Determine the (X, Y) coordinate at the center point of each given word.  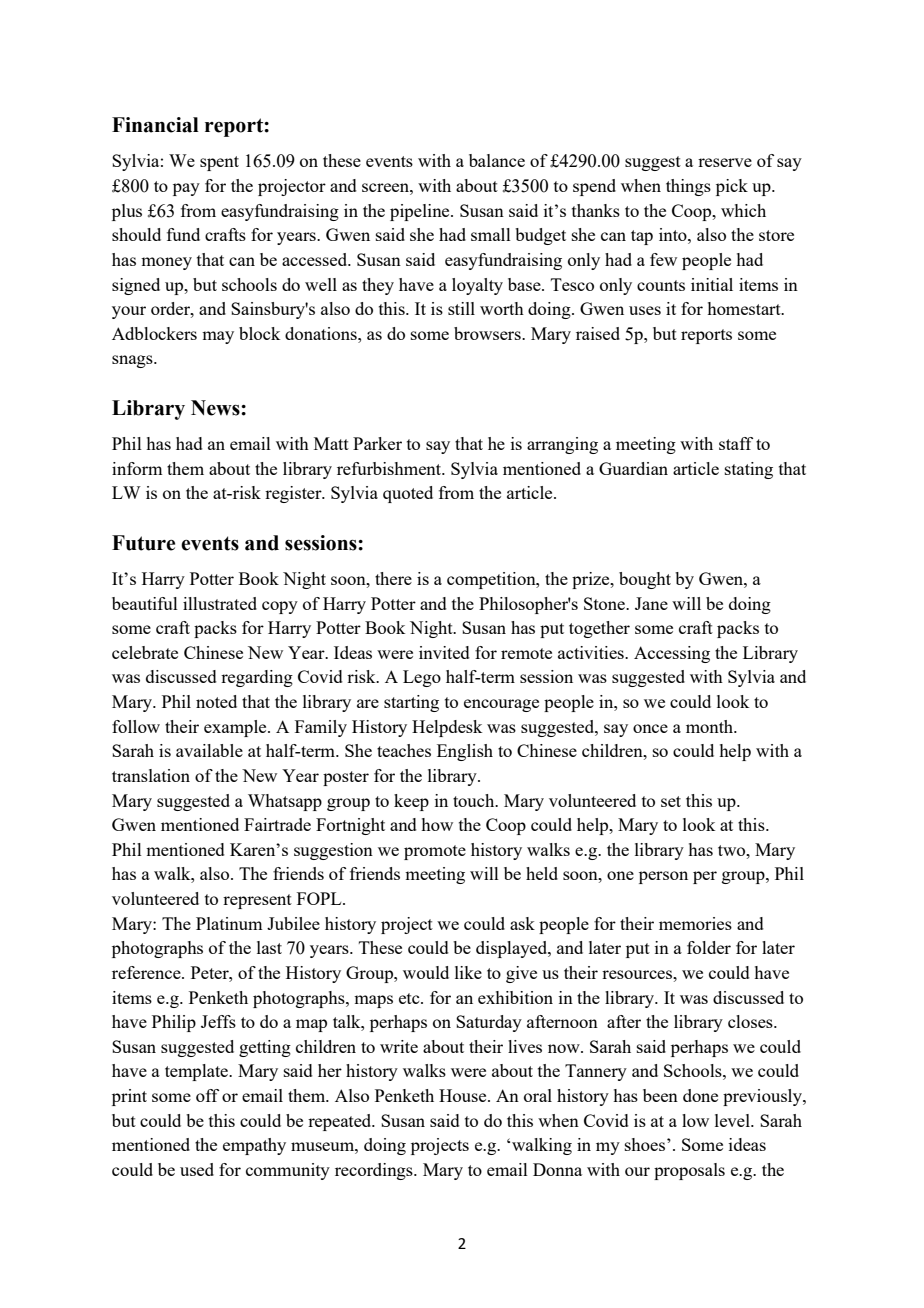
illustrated (220, 603)
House (464, 1095)
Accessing (672, 654)
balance (497, 160)
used (197, 1169)
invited (444, 652)
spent (219, 163)
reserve (725, 162)
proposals (689, 1171)
